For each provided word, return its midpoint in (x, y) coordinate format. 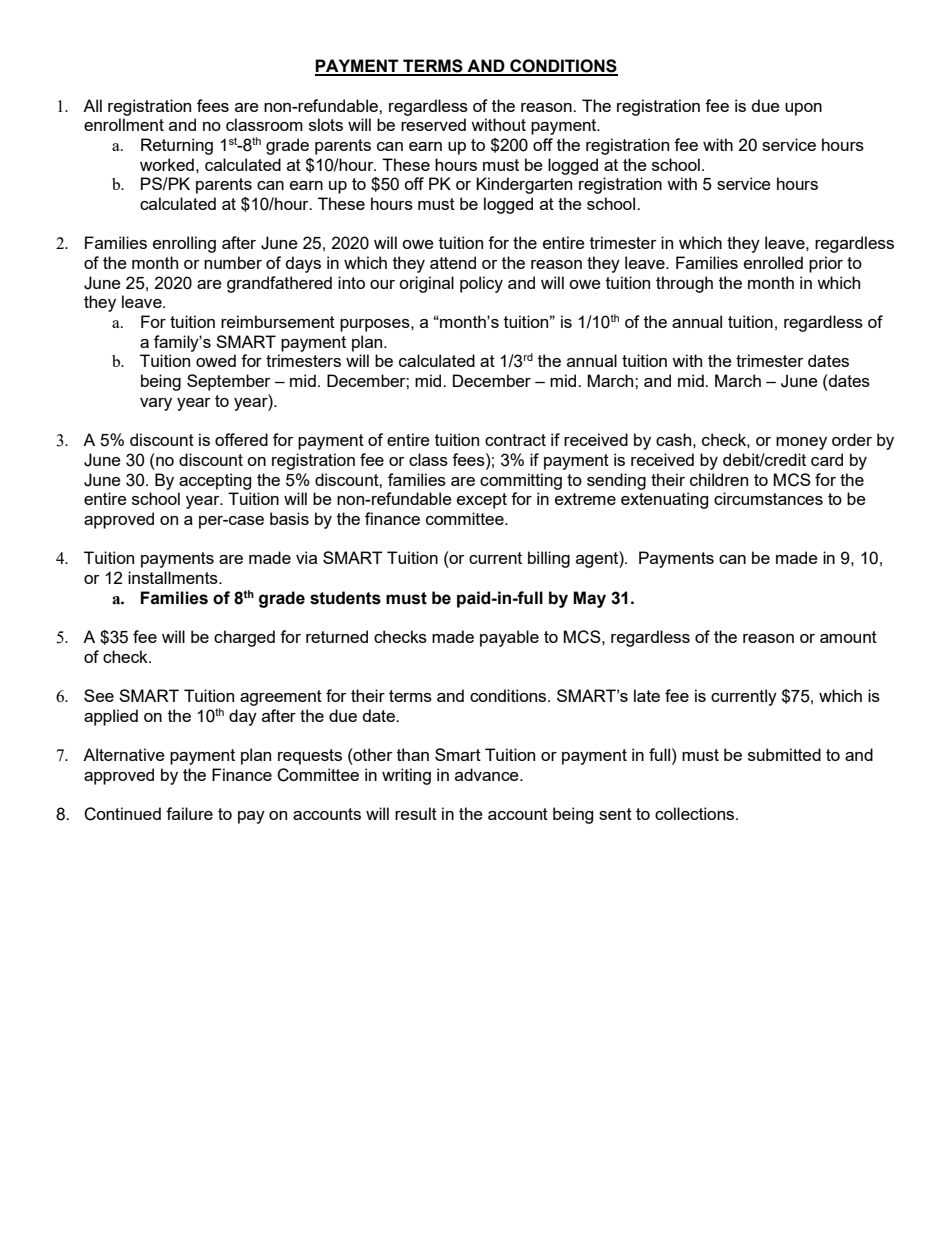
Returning (177, 146)
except (482, 501)
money (801, 443)
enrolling (184, 244)
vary (156, 404)
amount (848, 637)
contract (515, 440)
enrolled (773, 262)
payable (509, 638)
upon (803, 109)
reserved (433, 124)
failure (189, 813)
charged (244, 638)
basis (289, 518)
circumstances (768, 498)
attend (453, 262)
